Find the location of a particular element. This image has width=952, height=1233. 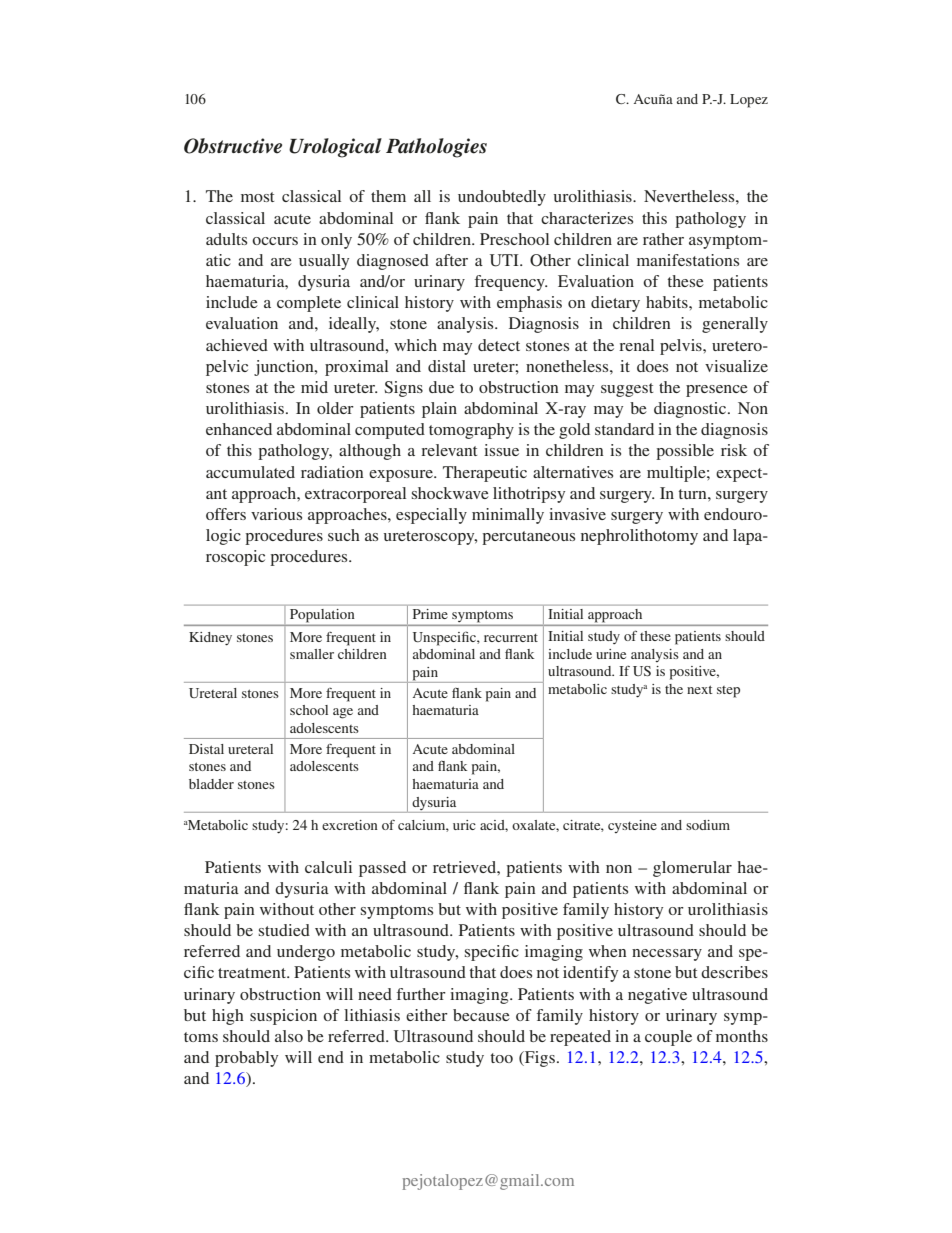

uric is located at coordinates (464, 825).
